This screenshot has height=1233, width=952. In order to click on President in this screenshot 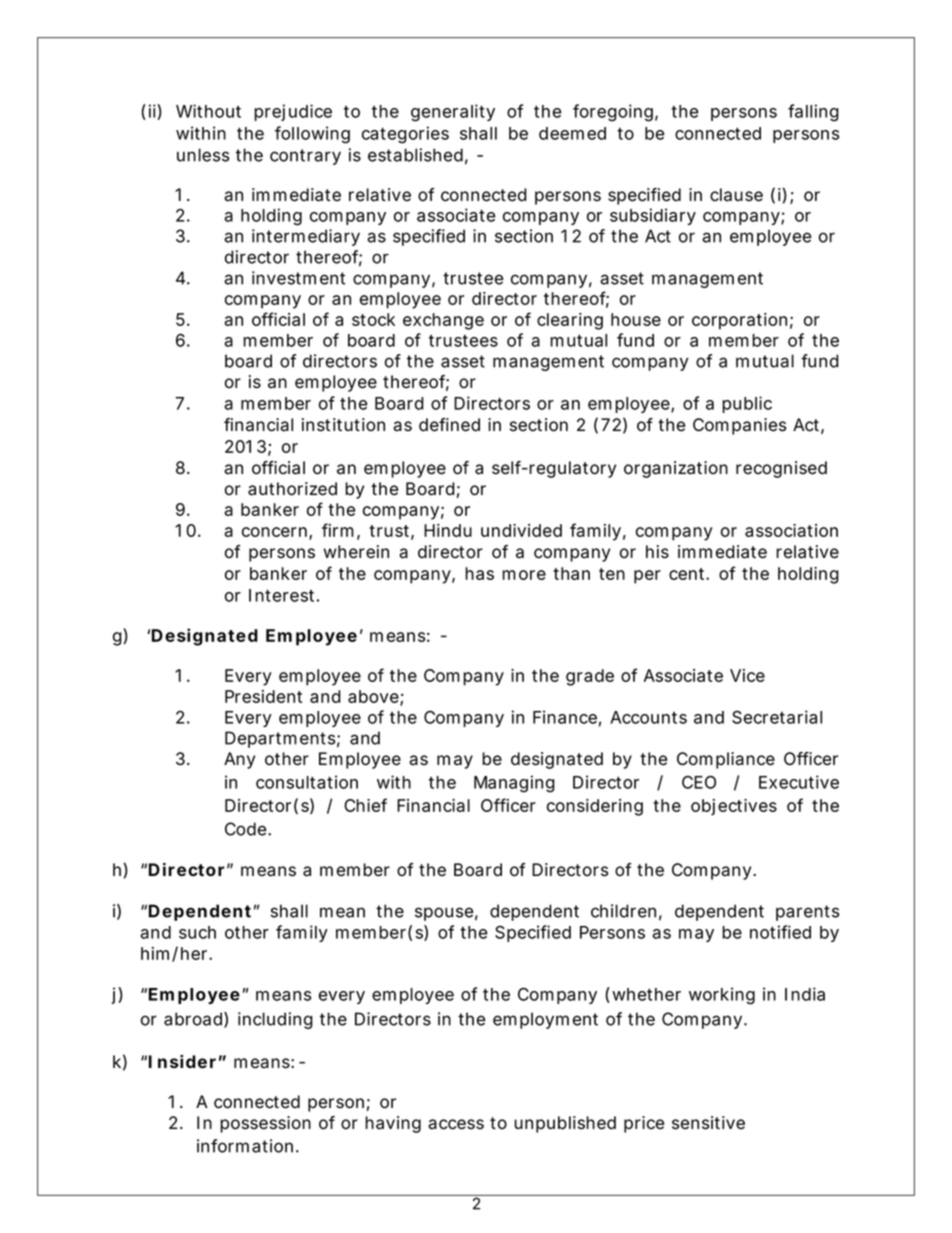, I will do `click(263, 696)`.
